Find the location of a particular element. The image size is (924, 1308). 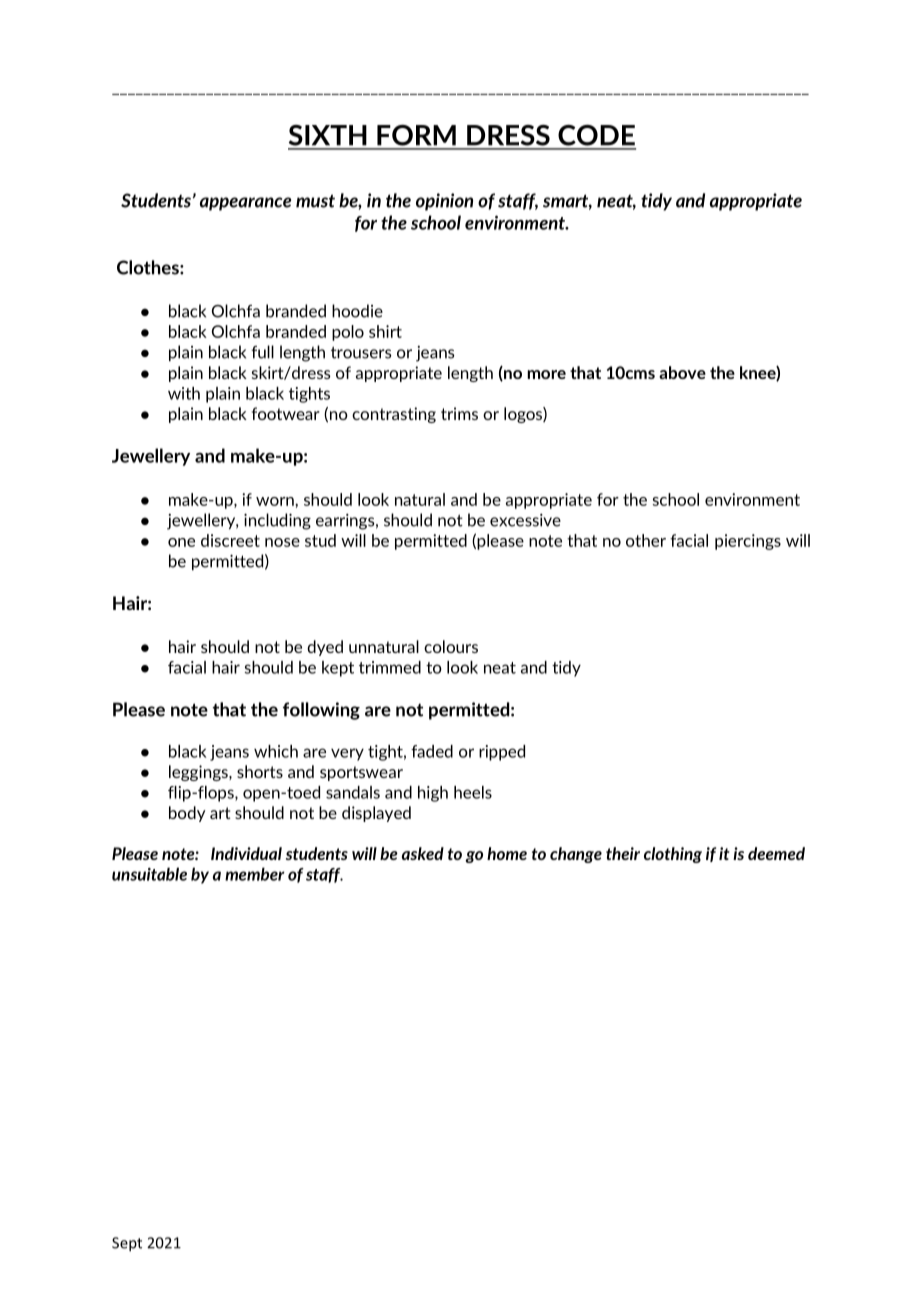

faded is located at coordinates (432, 751).
